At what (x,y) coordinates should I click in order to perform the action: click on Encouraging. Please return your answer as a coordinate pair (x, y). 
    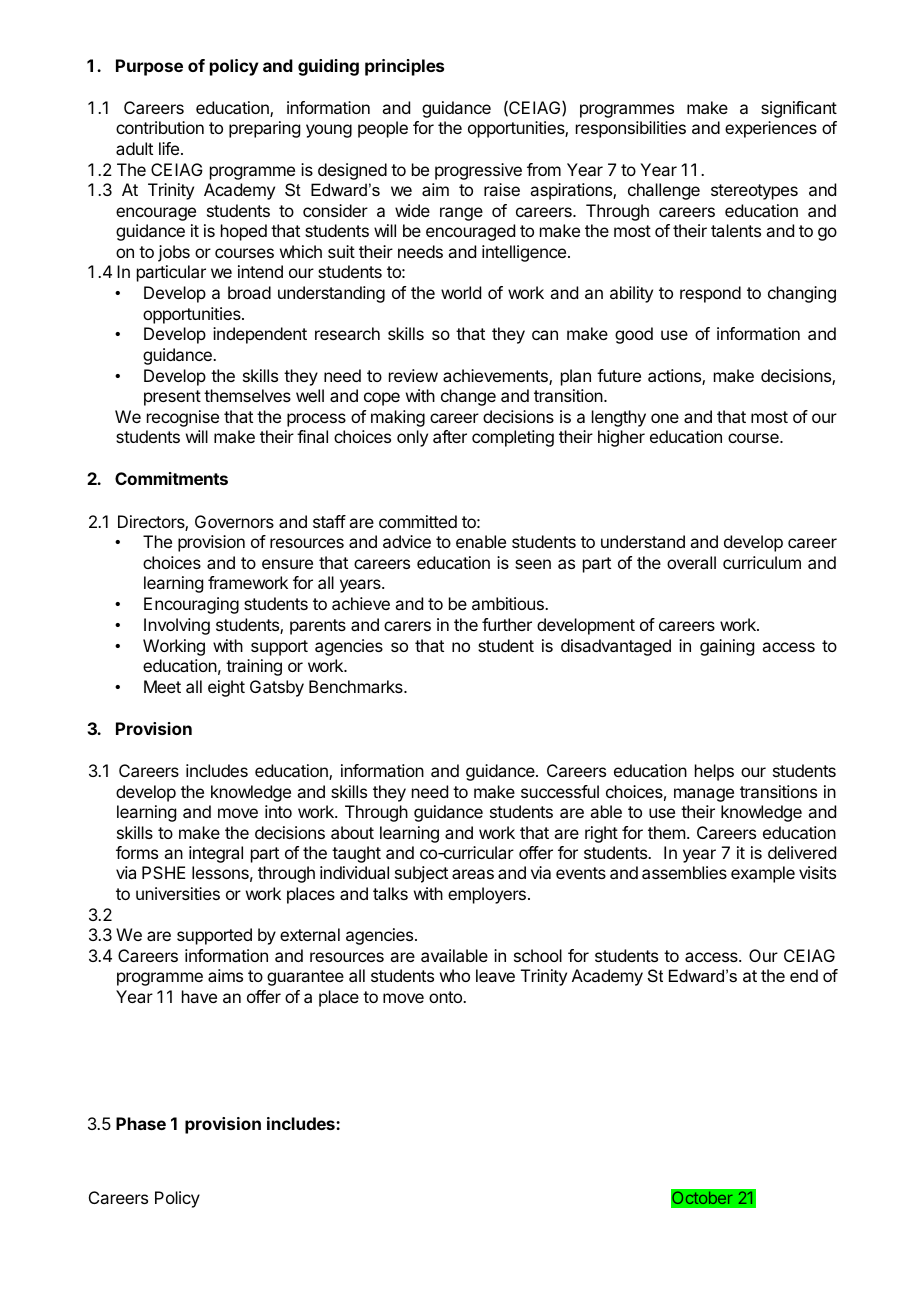
    Looking at the image, I should click on (191, 605).
